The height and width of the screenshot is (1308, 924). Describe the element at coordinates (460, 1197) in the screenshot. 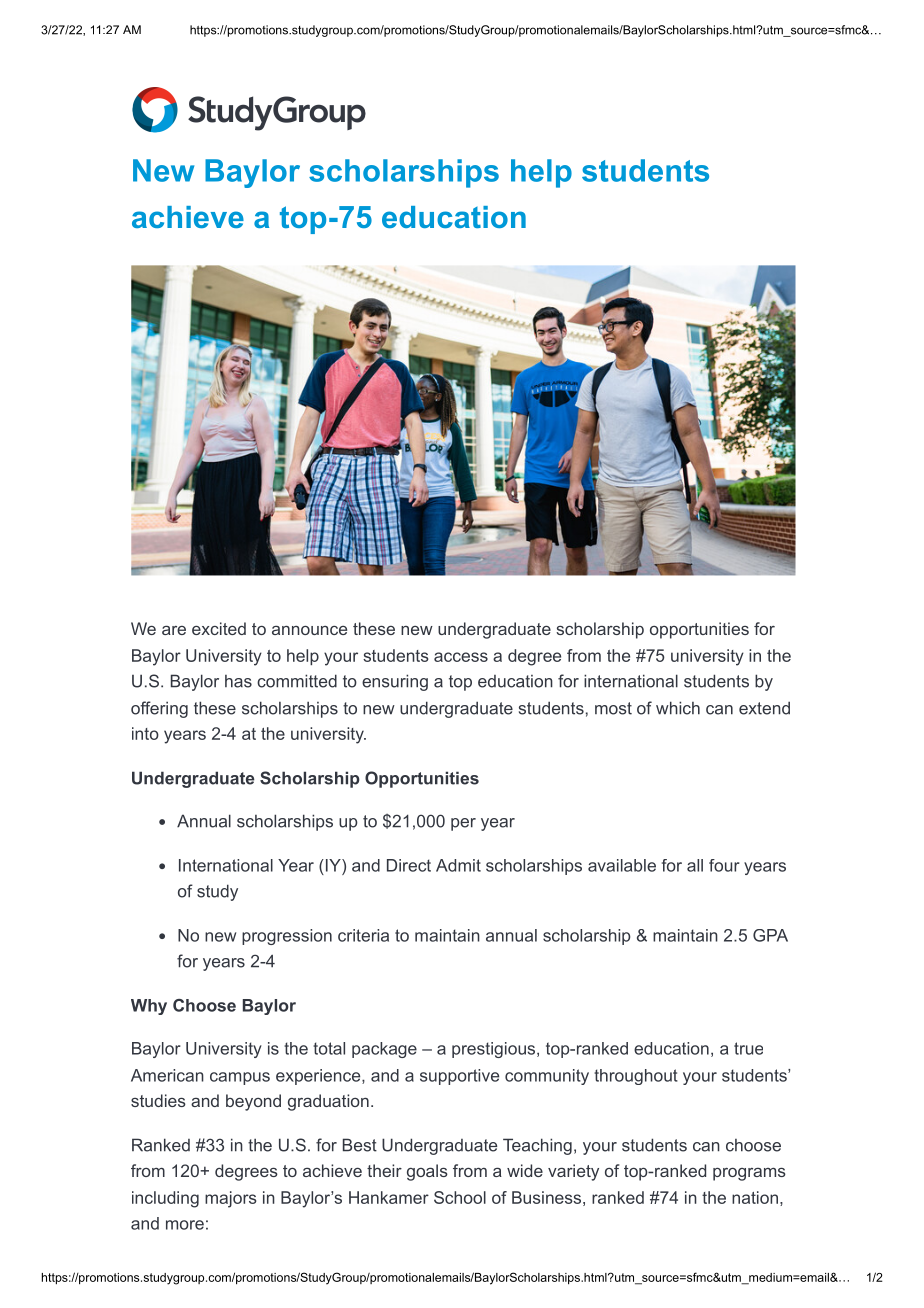

I see `School` at that location.
